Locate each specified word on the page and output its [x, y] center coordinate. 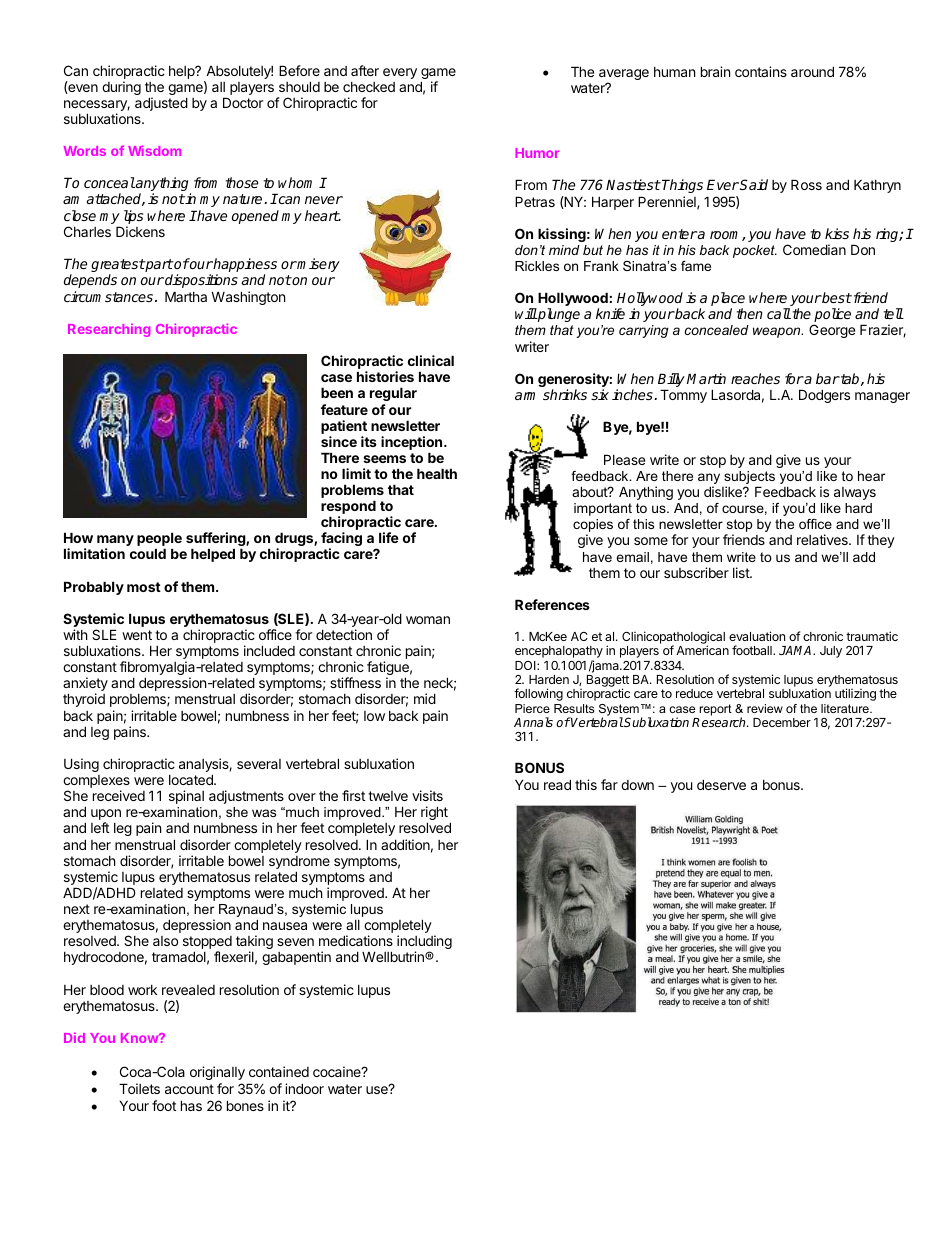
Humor [537, 153]
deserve [721, 784]
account [189, 1089]
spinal [186, 797]
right [434, 814]
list [742, 572]
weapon [778, 332]
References [552, 604]
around [812, 71]
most [144, 587]
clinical [431, 360]
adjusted [161, 104]
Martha [186, 296]
